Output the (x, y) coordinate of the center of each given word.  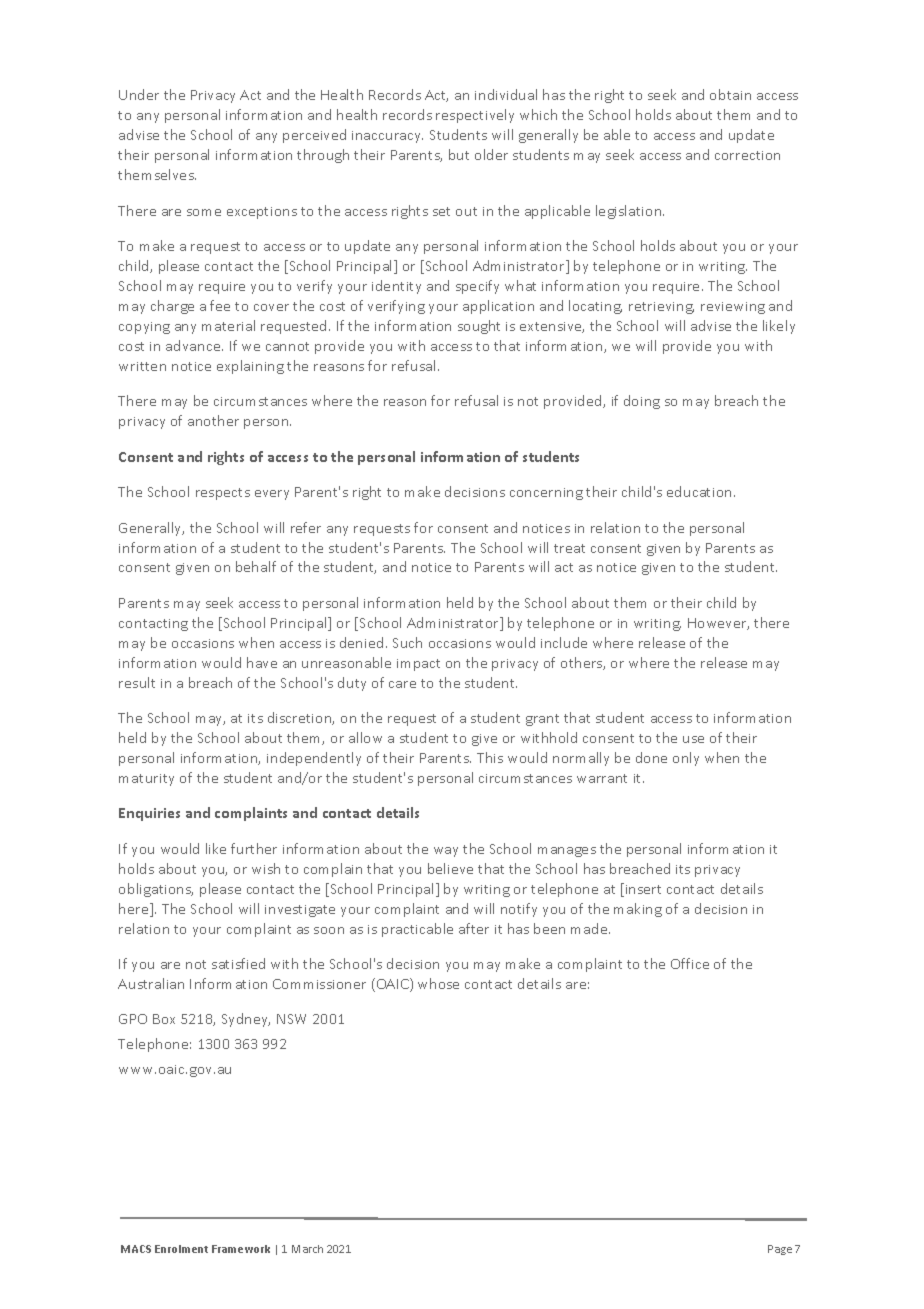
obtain (730, 94)
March (307, 1249)
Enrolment (181, 1249)
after (474, 928)
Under (139, 94)
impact (418, 665)
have (262, 662)
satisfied (238, 963)
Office (690, 963)
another (213, 420)
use (693, 739)
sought (479, 327)
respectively (475, 116)
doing (642, 402)
